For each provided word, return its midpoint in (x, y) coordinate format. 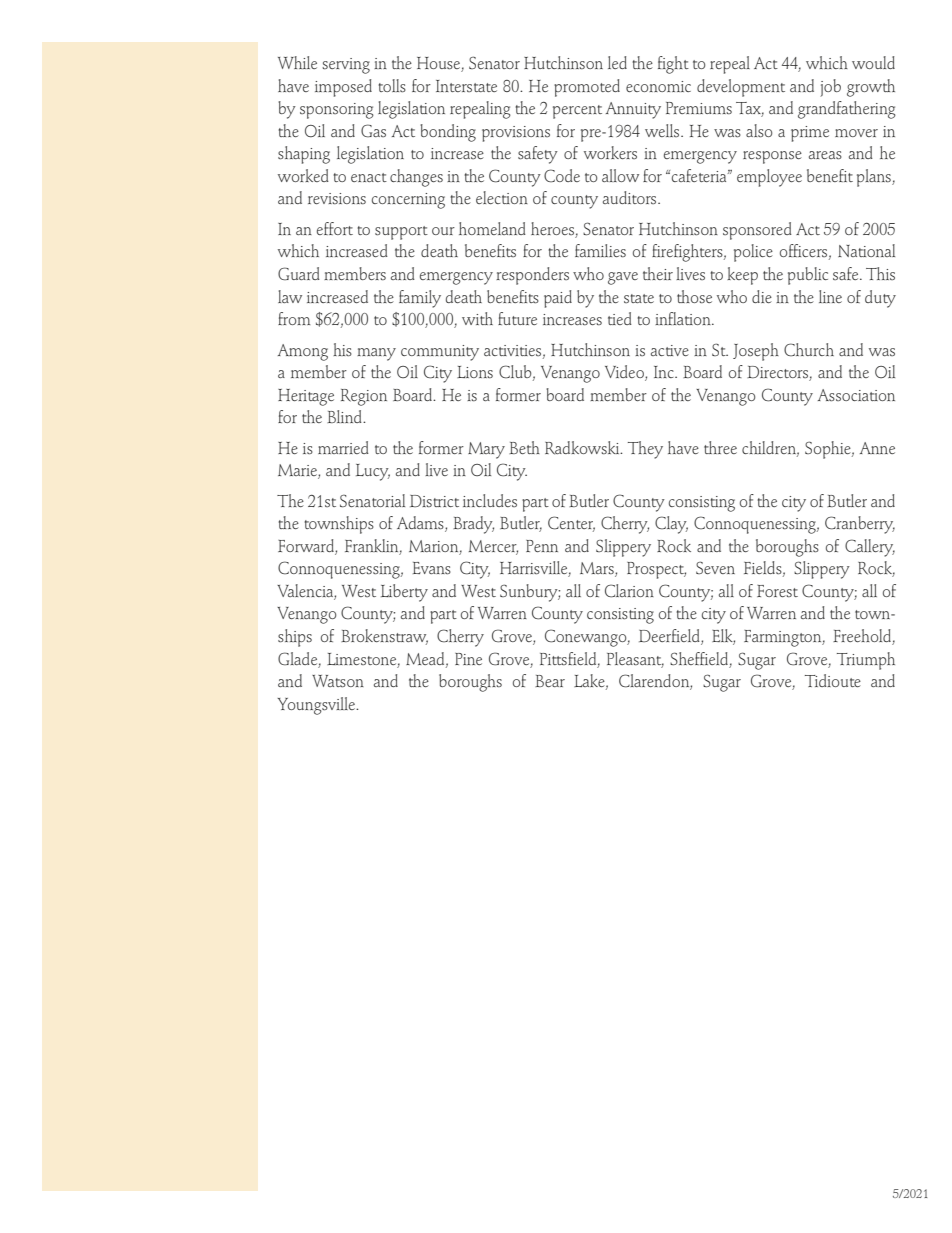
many (376, 354)
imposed (343, 88)
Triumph (866, 661)
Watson (338, 681)
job (830, 88)
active (670, 350)
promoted (587, 88)
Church (809, 350)
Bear (550, 681)
